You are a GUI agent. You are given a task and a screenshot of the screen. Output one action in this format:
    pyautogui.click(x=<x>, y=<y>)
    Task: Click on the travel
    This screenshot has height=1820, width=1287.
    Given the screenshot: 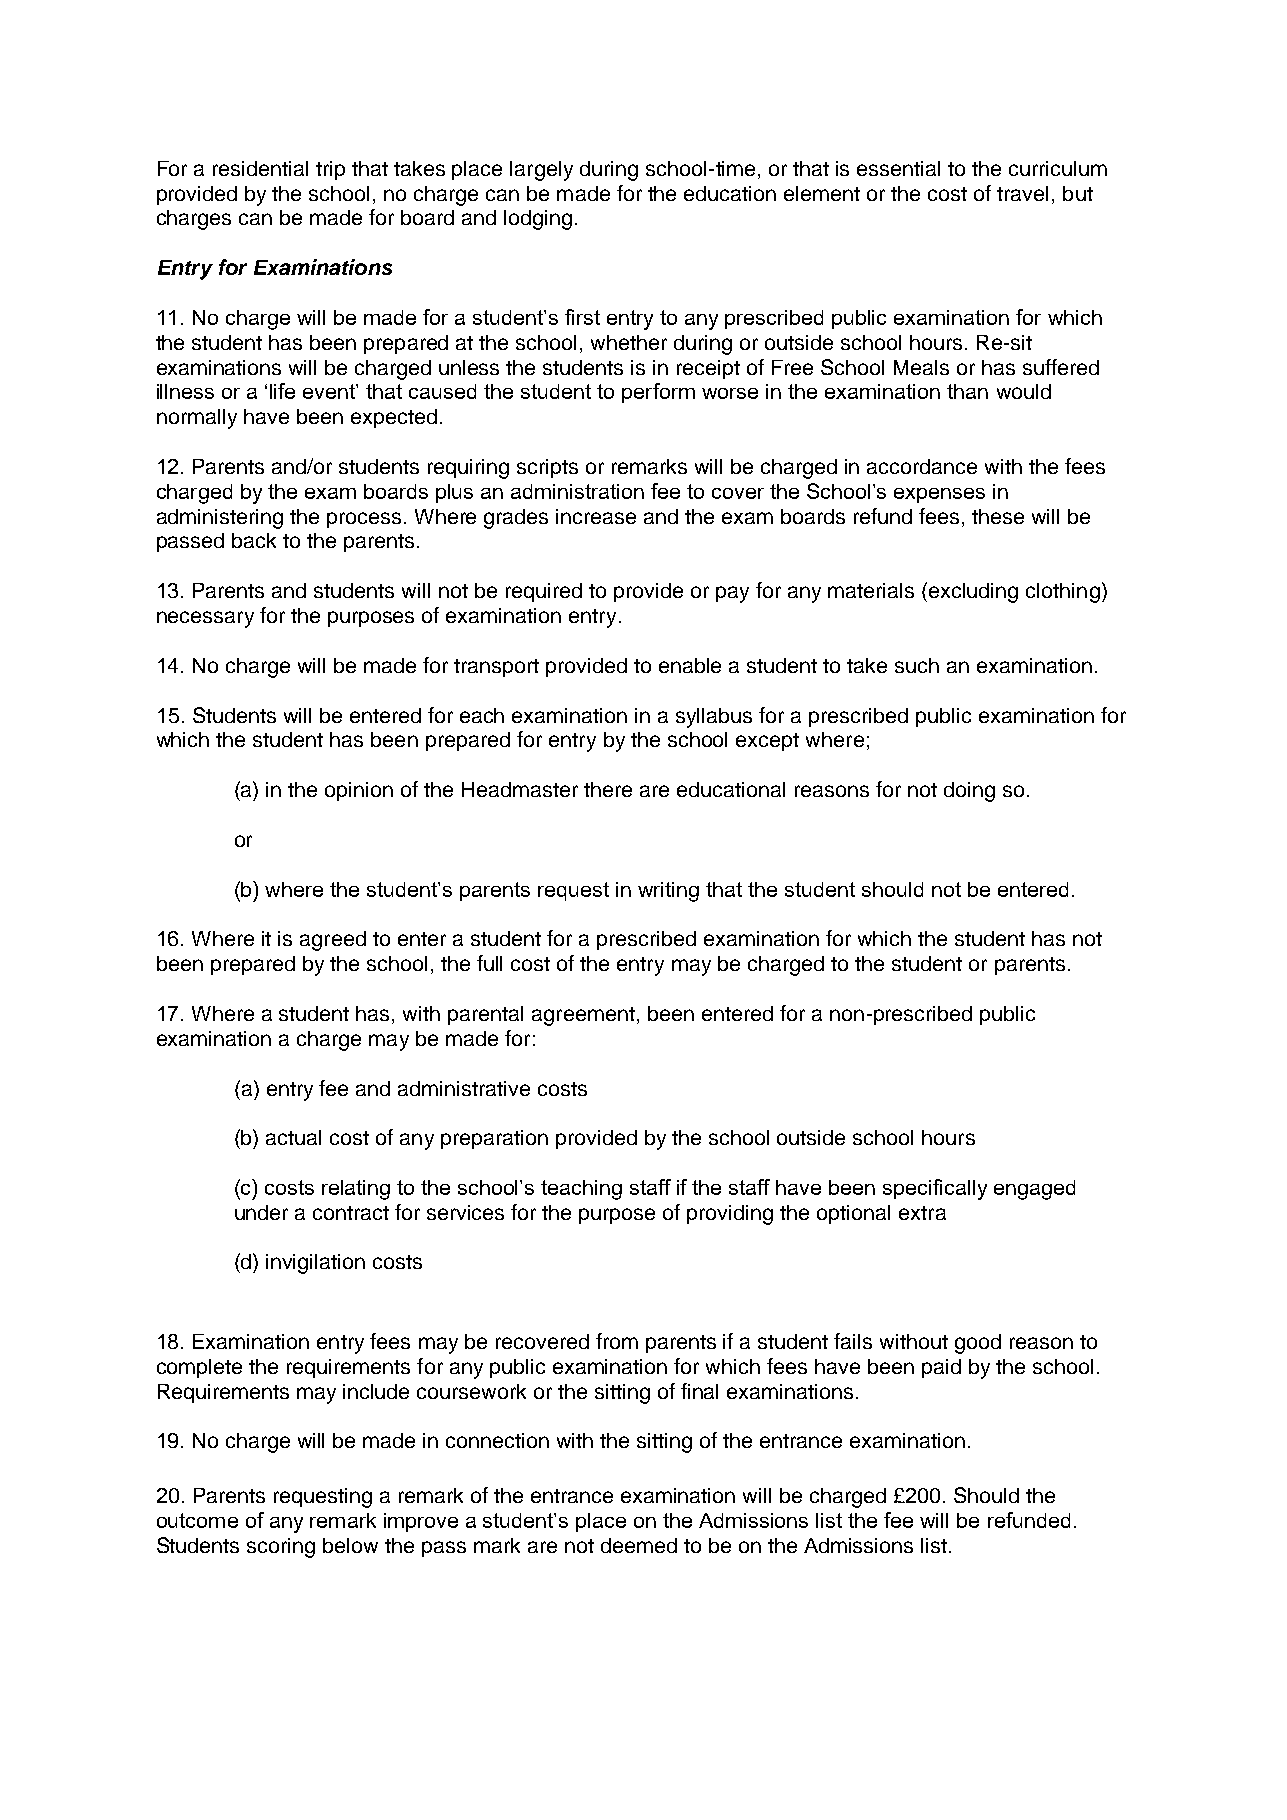 What is the action you would take?
    pyautogui.click(x=1022, y=193)
